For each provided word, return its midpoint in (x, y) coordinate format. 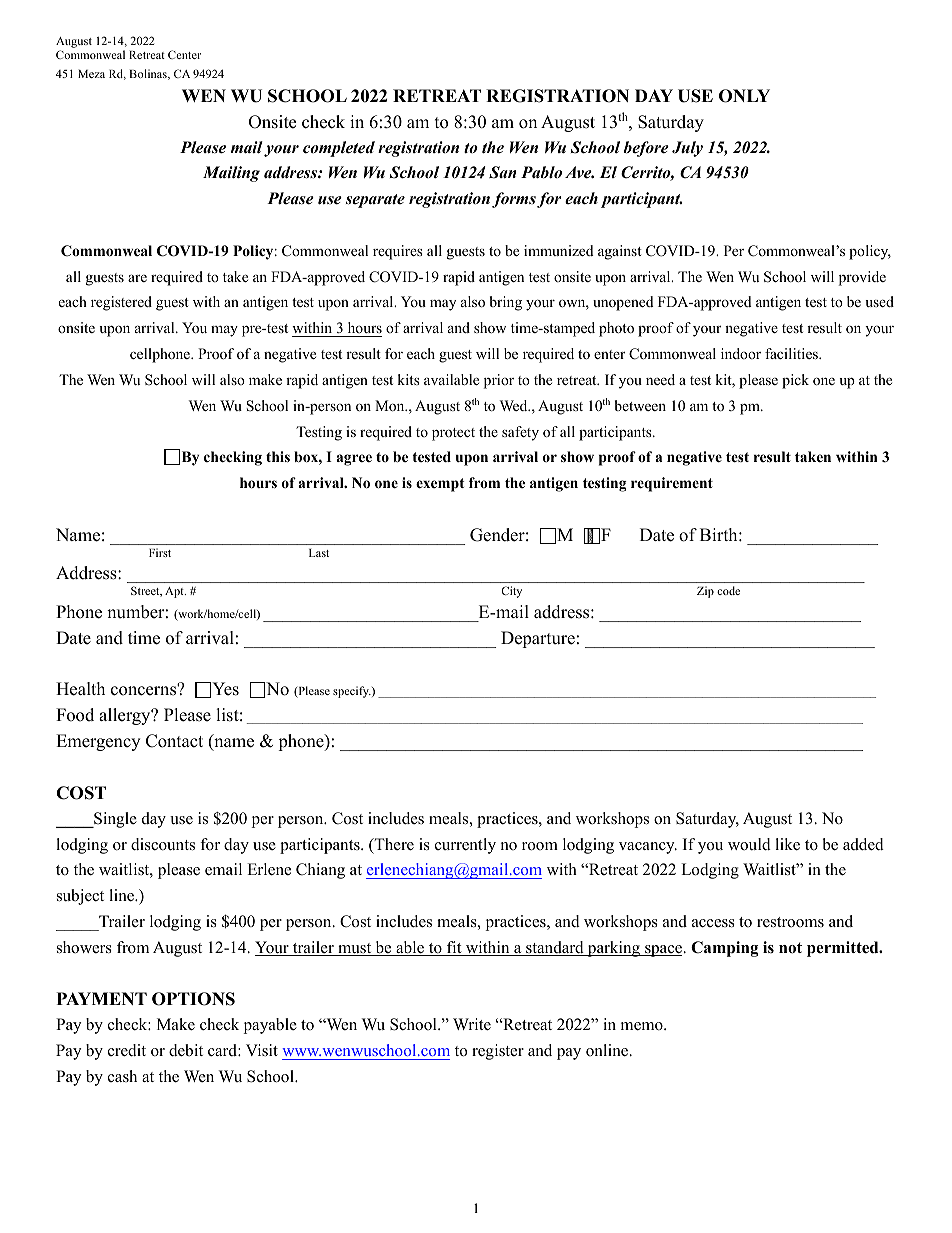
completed (339, 149)
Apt (175, 592)
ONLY (744, 96)
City (511, 592)
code (728, 590)
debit (186, 1050)
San (503, 172)
